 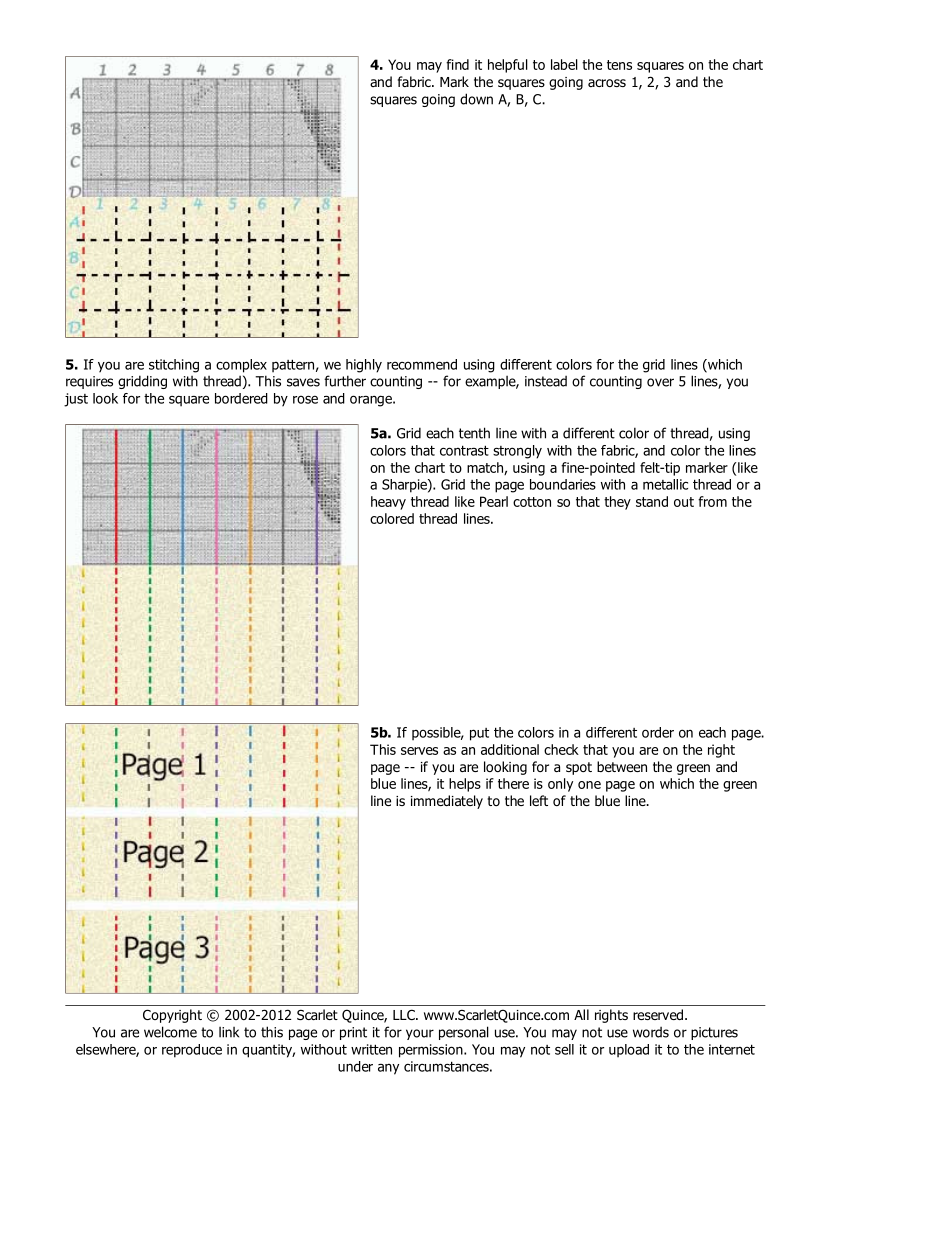 What do you see at coordinates (420, 1034) in the screenshot?
I see `your` at bounding box center [420, 1034].
